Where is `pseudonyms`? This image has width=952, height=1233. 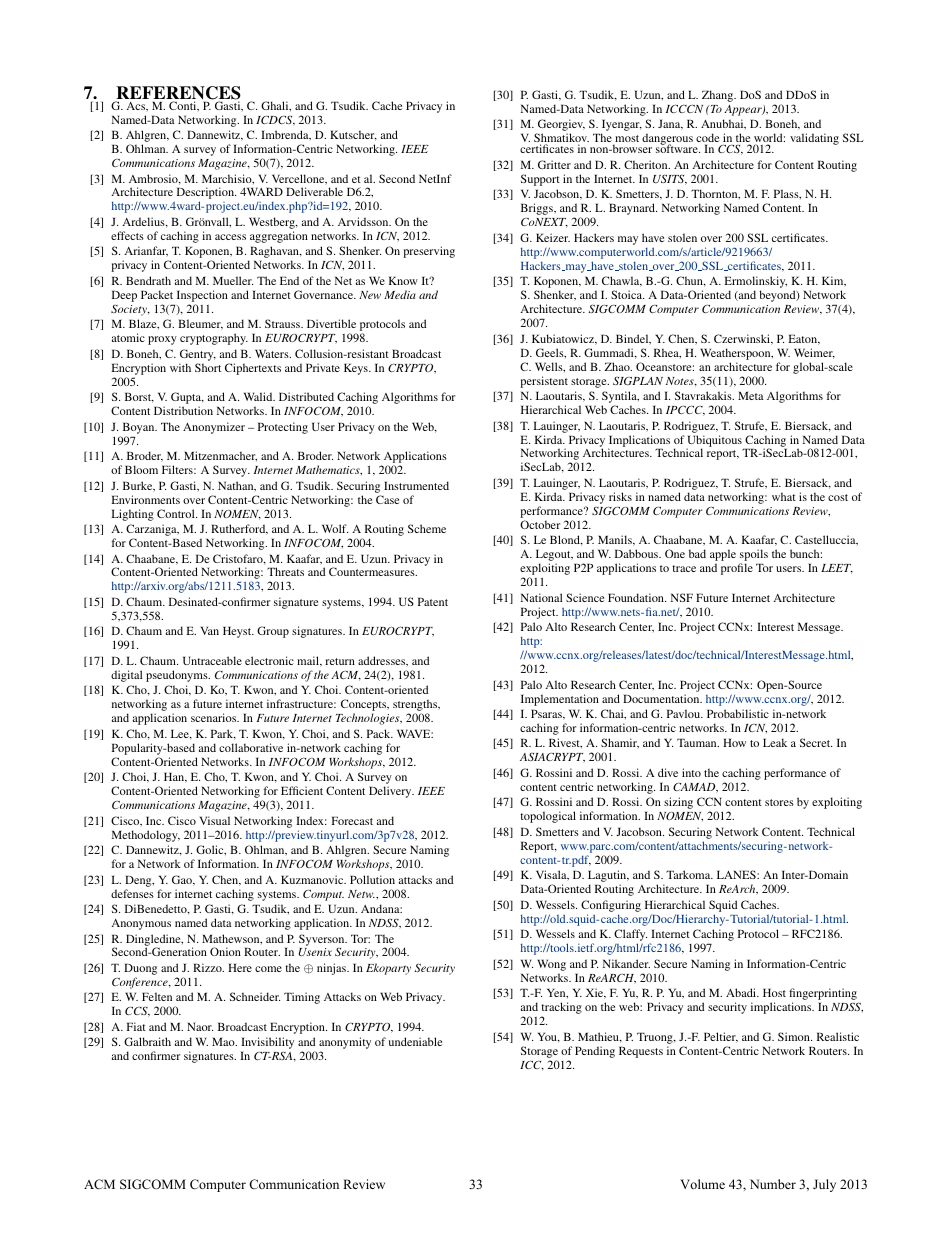 pseudonyms is located at coordinates (178, 676).
